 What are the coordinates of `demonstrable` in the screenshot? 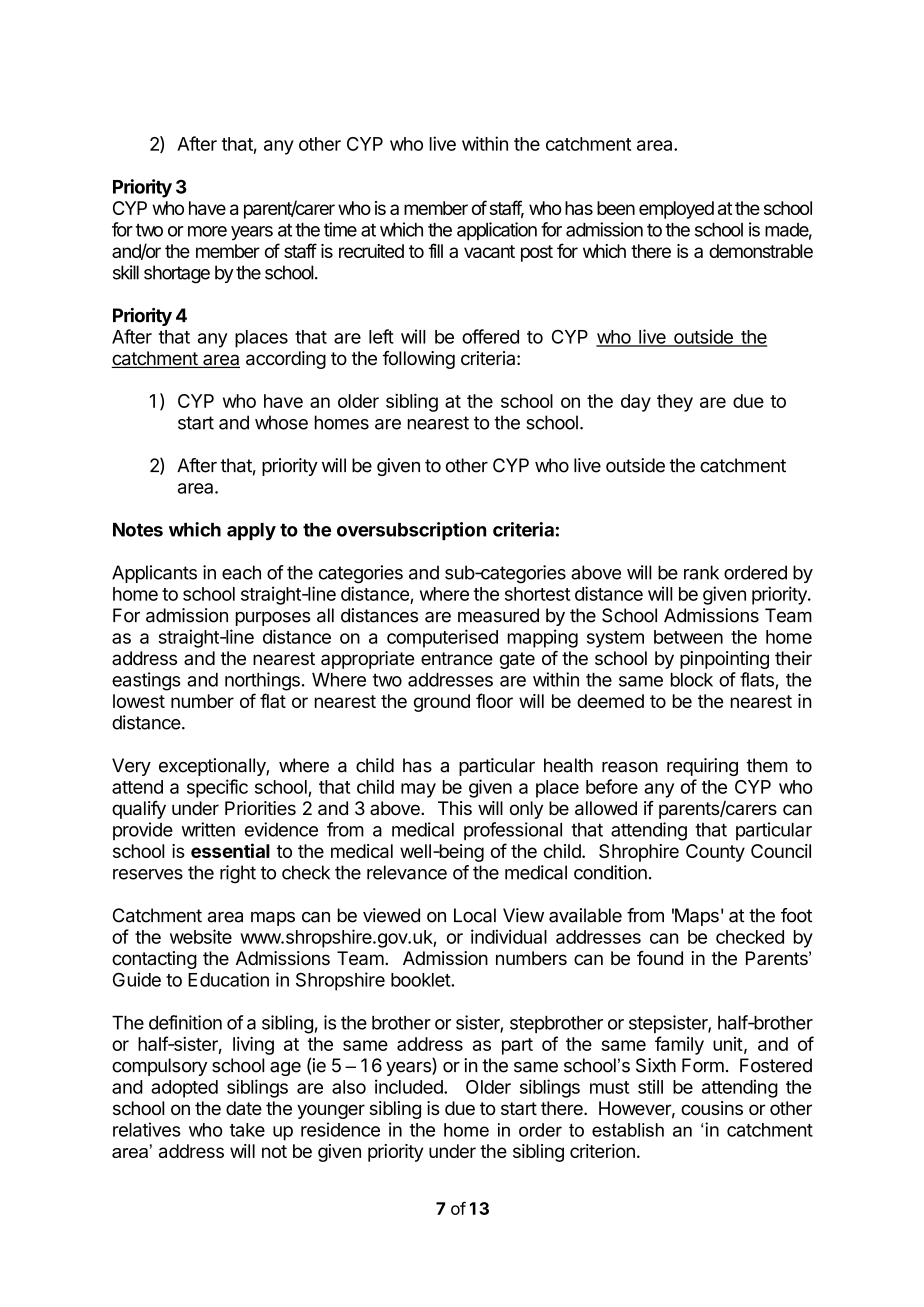 It's located at (761, 251).
